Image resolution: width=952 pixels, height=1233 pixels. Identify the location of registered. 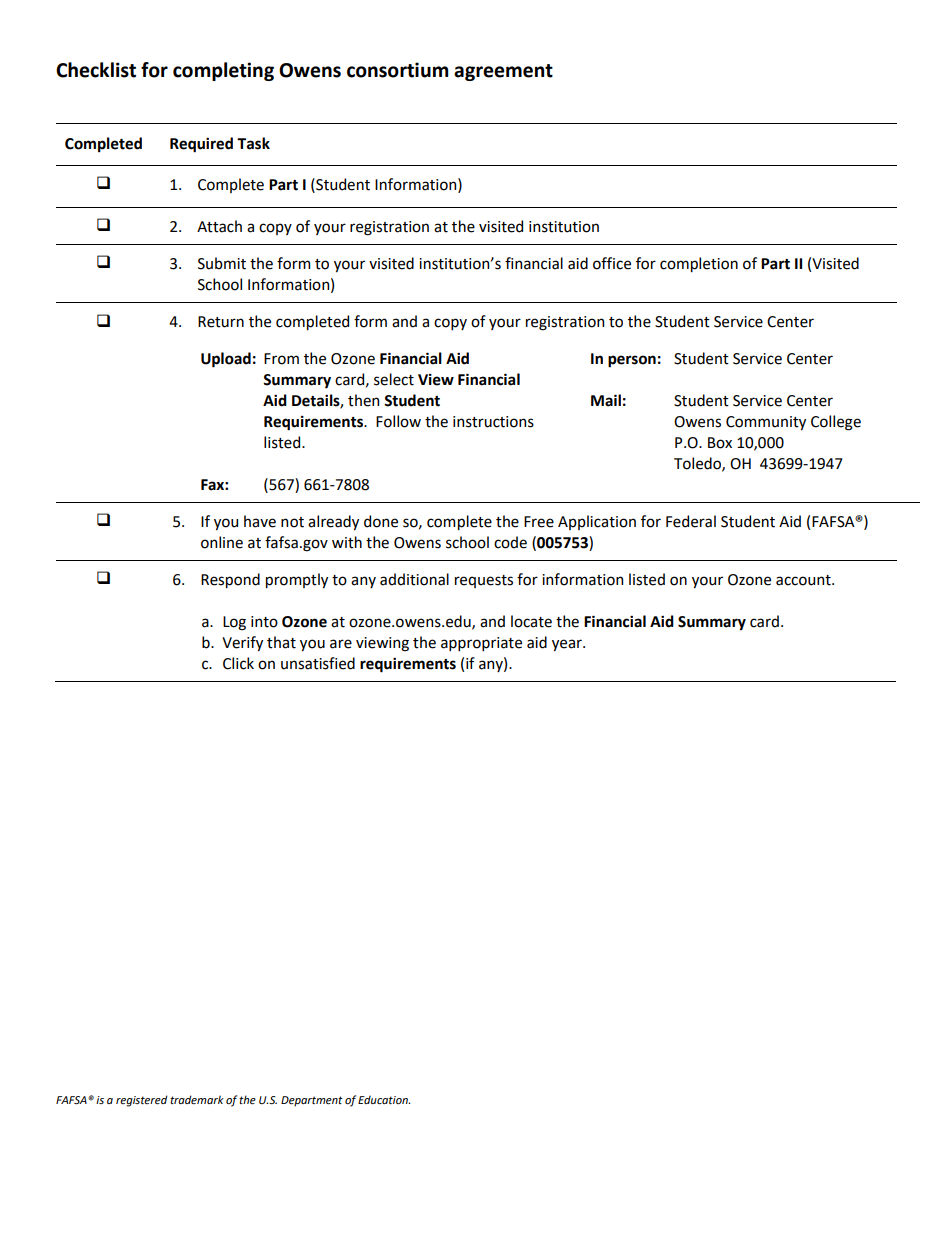
(142, 1101).
